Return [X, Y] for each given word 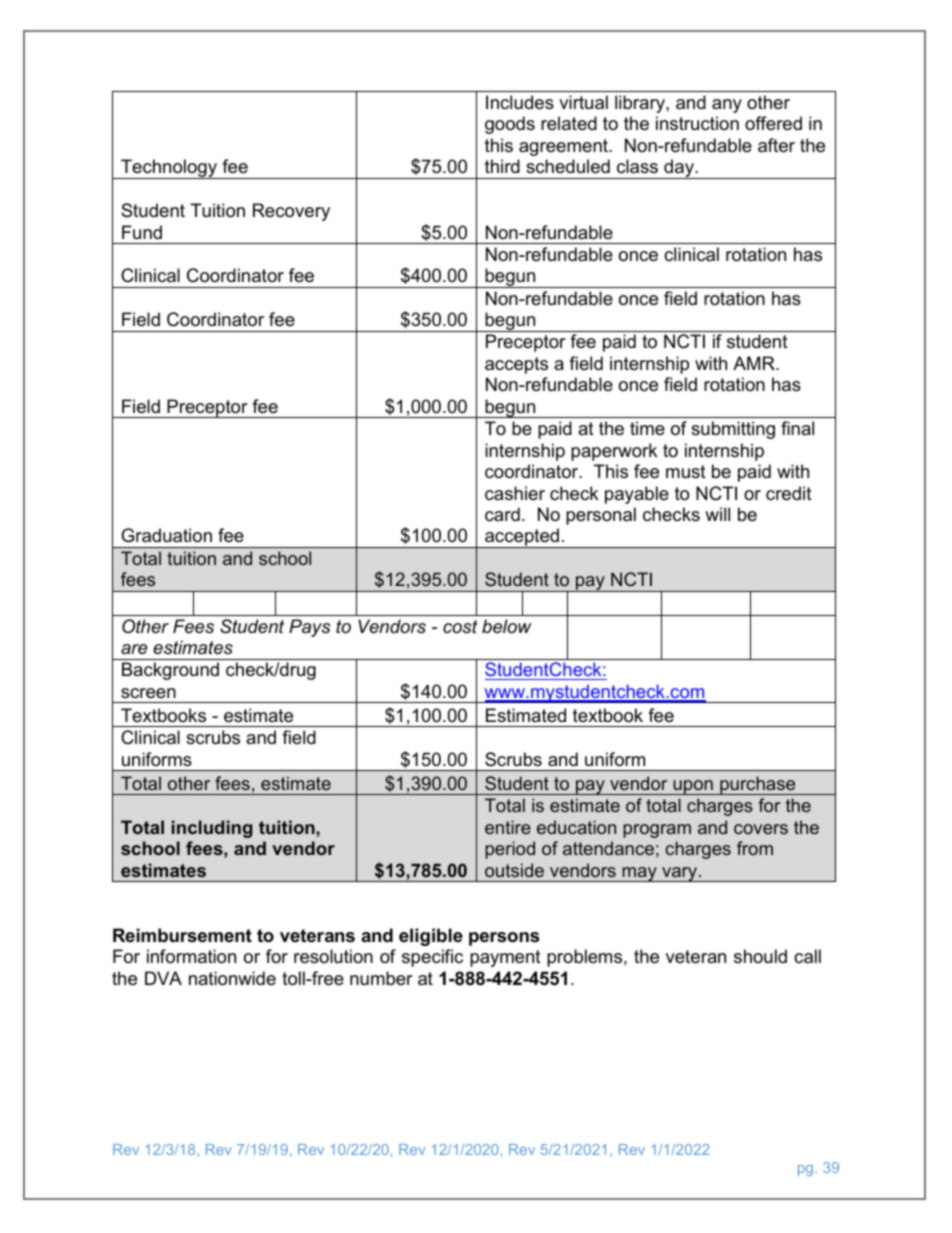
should [760, 956]
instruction [697, 123]
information [191, 956]
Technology [169, 169]
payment [505, 958]
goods [510, 125]
